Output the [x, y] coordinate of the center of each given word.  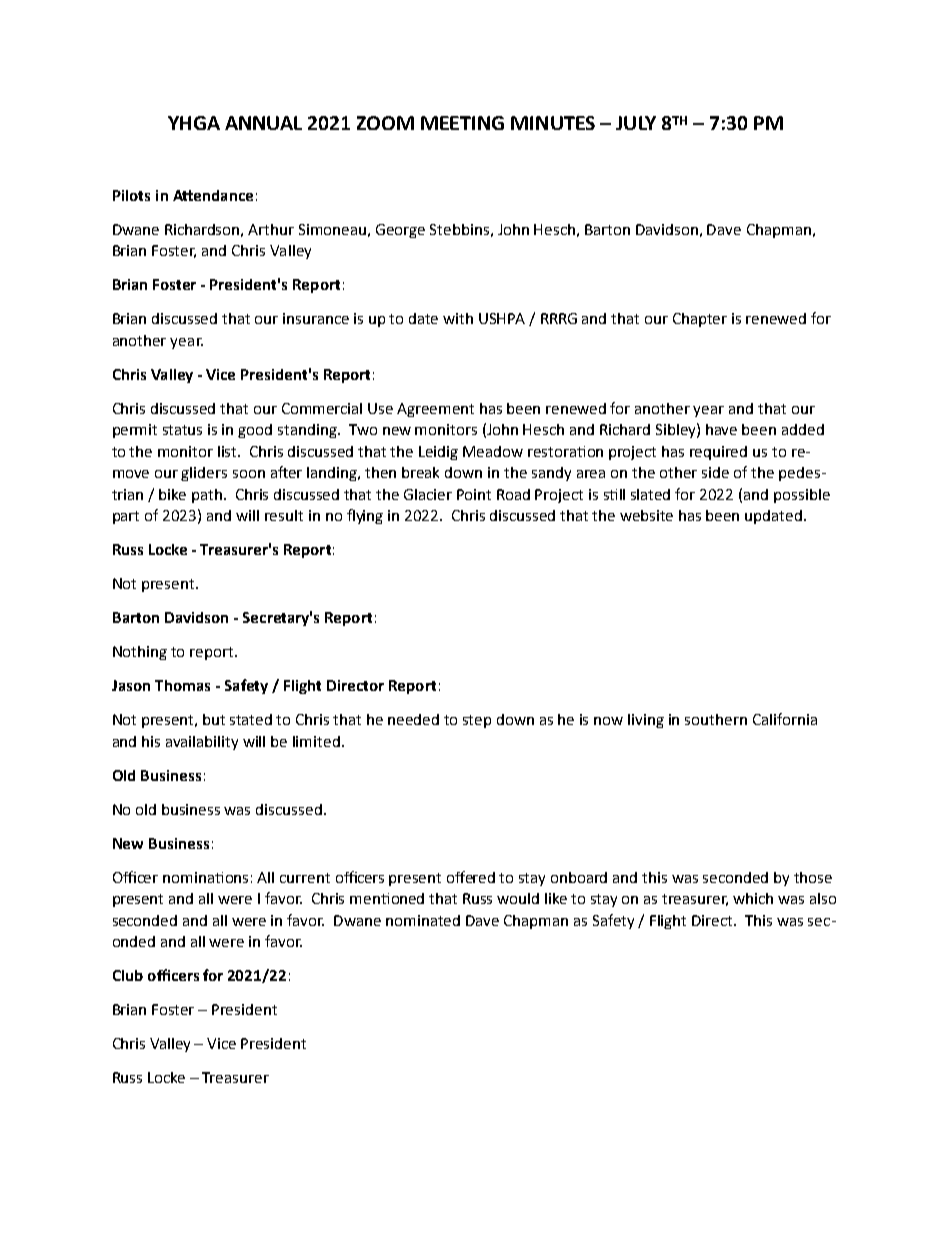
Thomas [182, 685]
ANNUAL [263, 123]
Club [128, 975]
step [477, 721]
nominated [423, 920]
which [753, 898]
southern [716, 719]
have [721, 429]
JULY [636, 123]
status [182, 430]
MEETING [462, 123]
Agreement [435, 410]
